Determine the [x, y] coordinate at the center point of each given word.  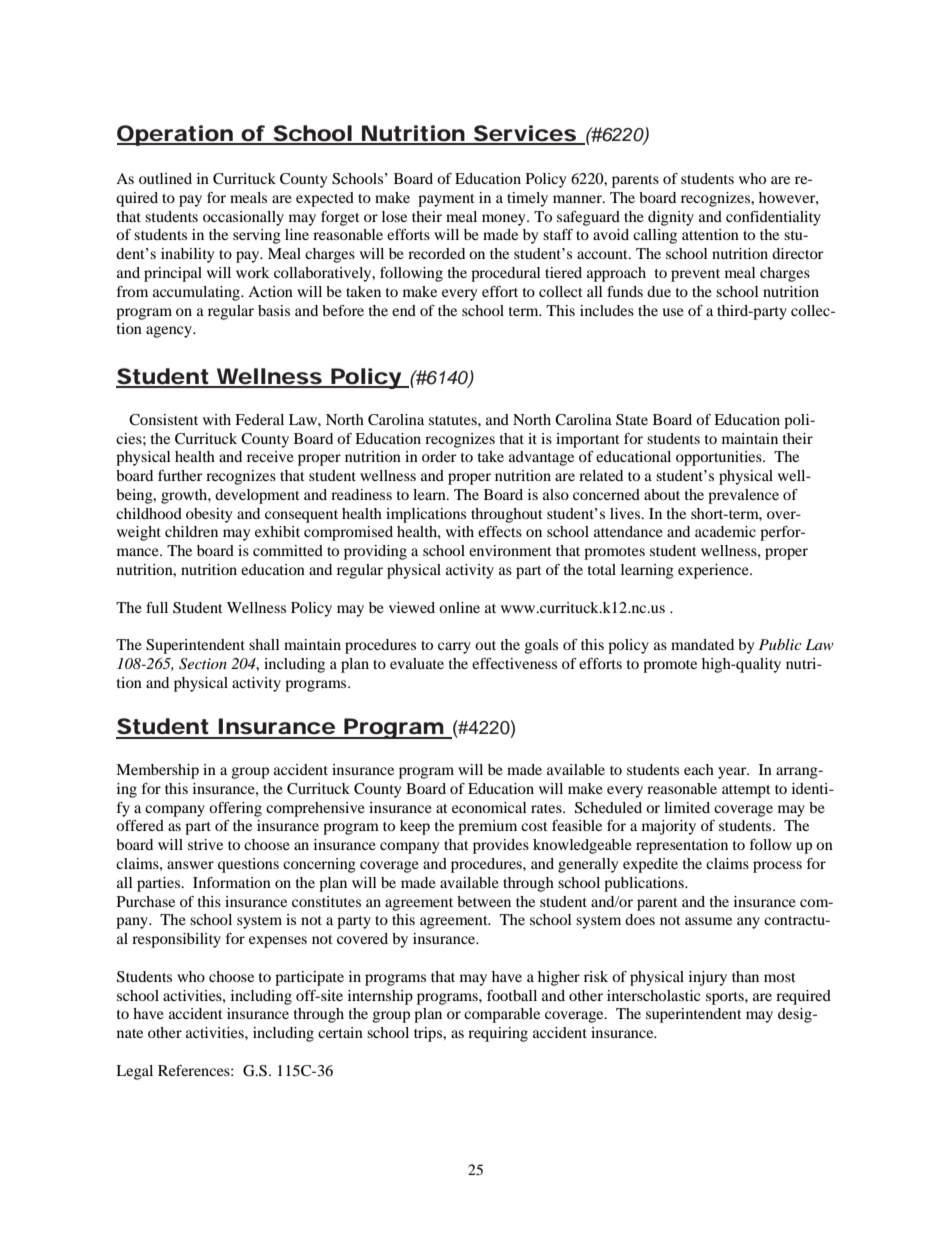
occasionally [243, 218]
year [733, 773]
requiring [498, 1034]
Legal [134, 1072]
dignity [671, 218]
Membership [157, 771]
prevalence [743, 496]
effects [500, 531]
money [505, 220]
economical [489, 807]
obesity [209, 515]
